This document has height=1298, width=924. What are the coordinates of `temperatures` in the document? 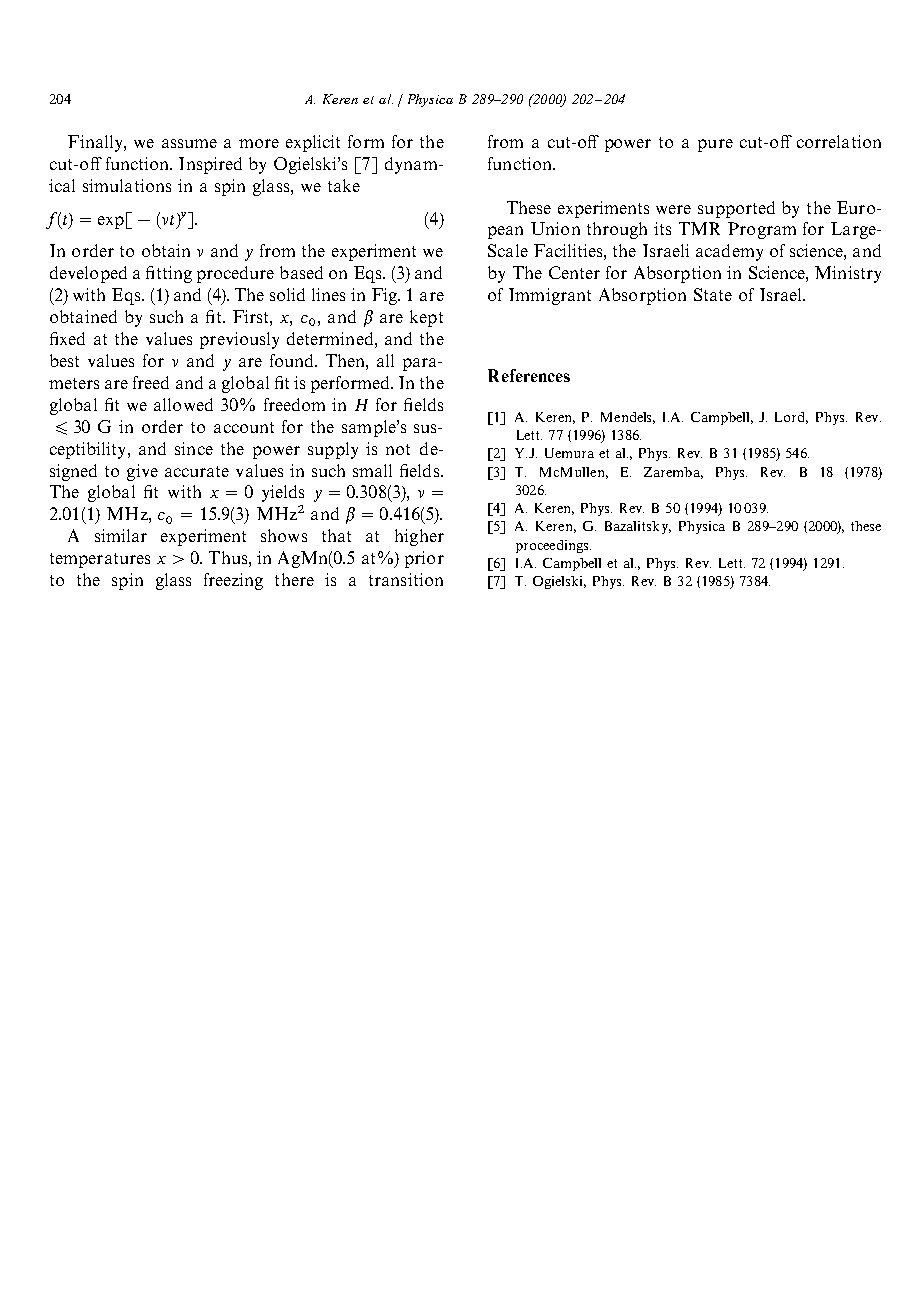 It's located at (100, 560).
